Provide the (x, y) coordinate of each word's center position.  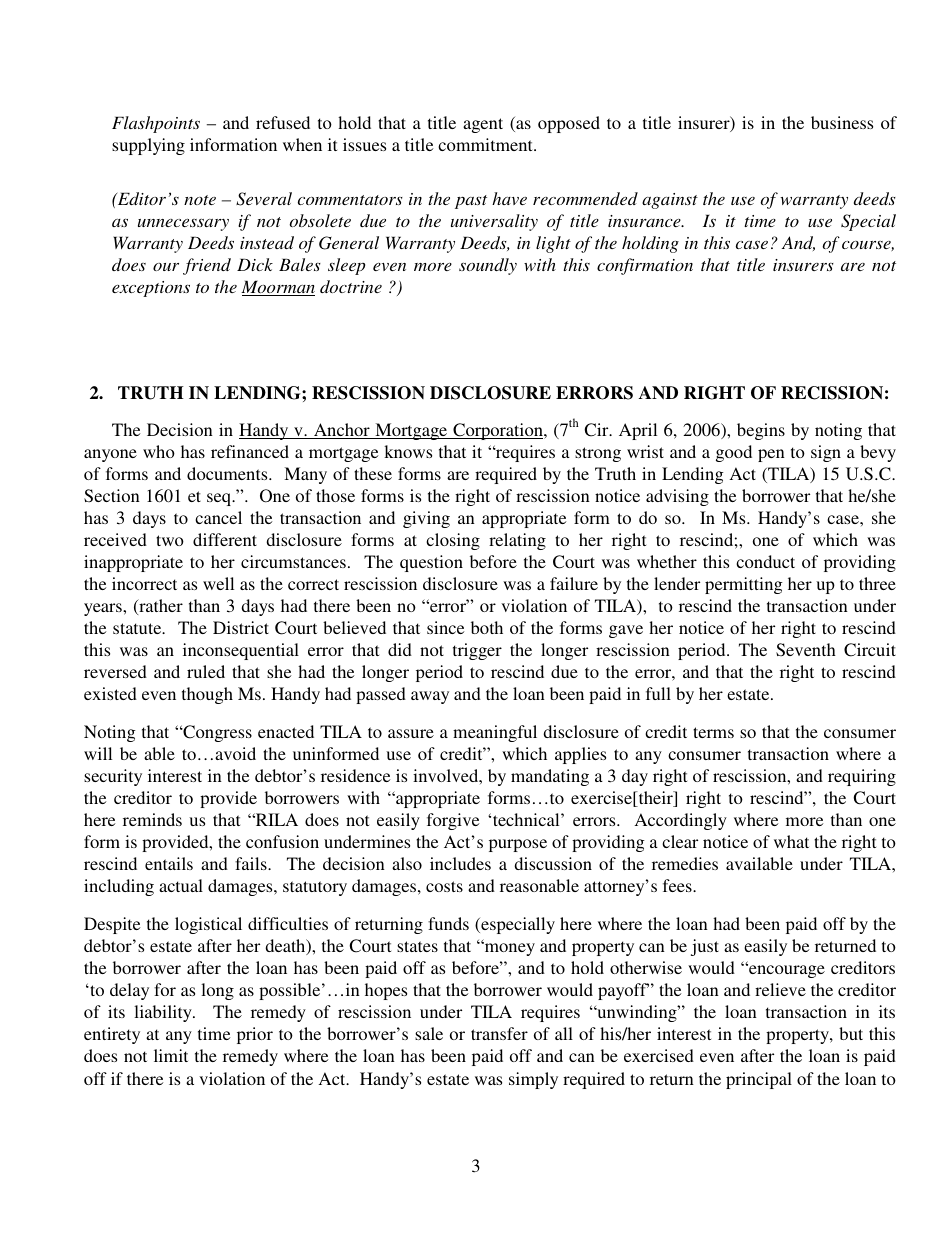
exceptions (151, 289)
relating (517, 541)
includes (460, 863)
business (842, 122)
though (207, 695)
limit (171, 1055)
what (791, 841)
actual (181, 885)
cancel (218, 517)
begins (761, 431)
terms (713, 732)
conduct (765, 561)
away (430, 697)
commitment (486, 144)
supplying (148, 146)
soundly (488, 266)
